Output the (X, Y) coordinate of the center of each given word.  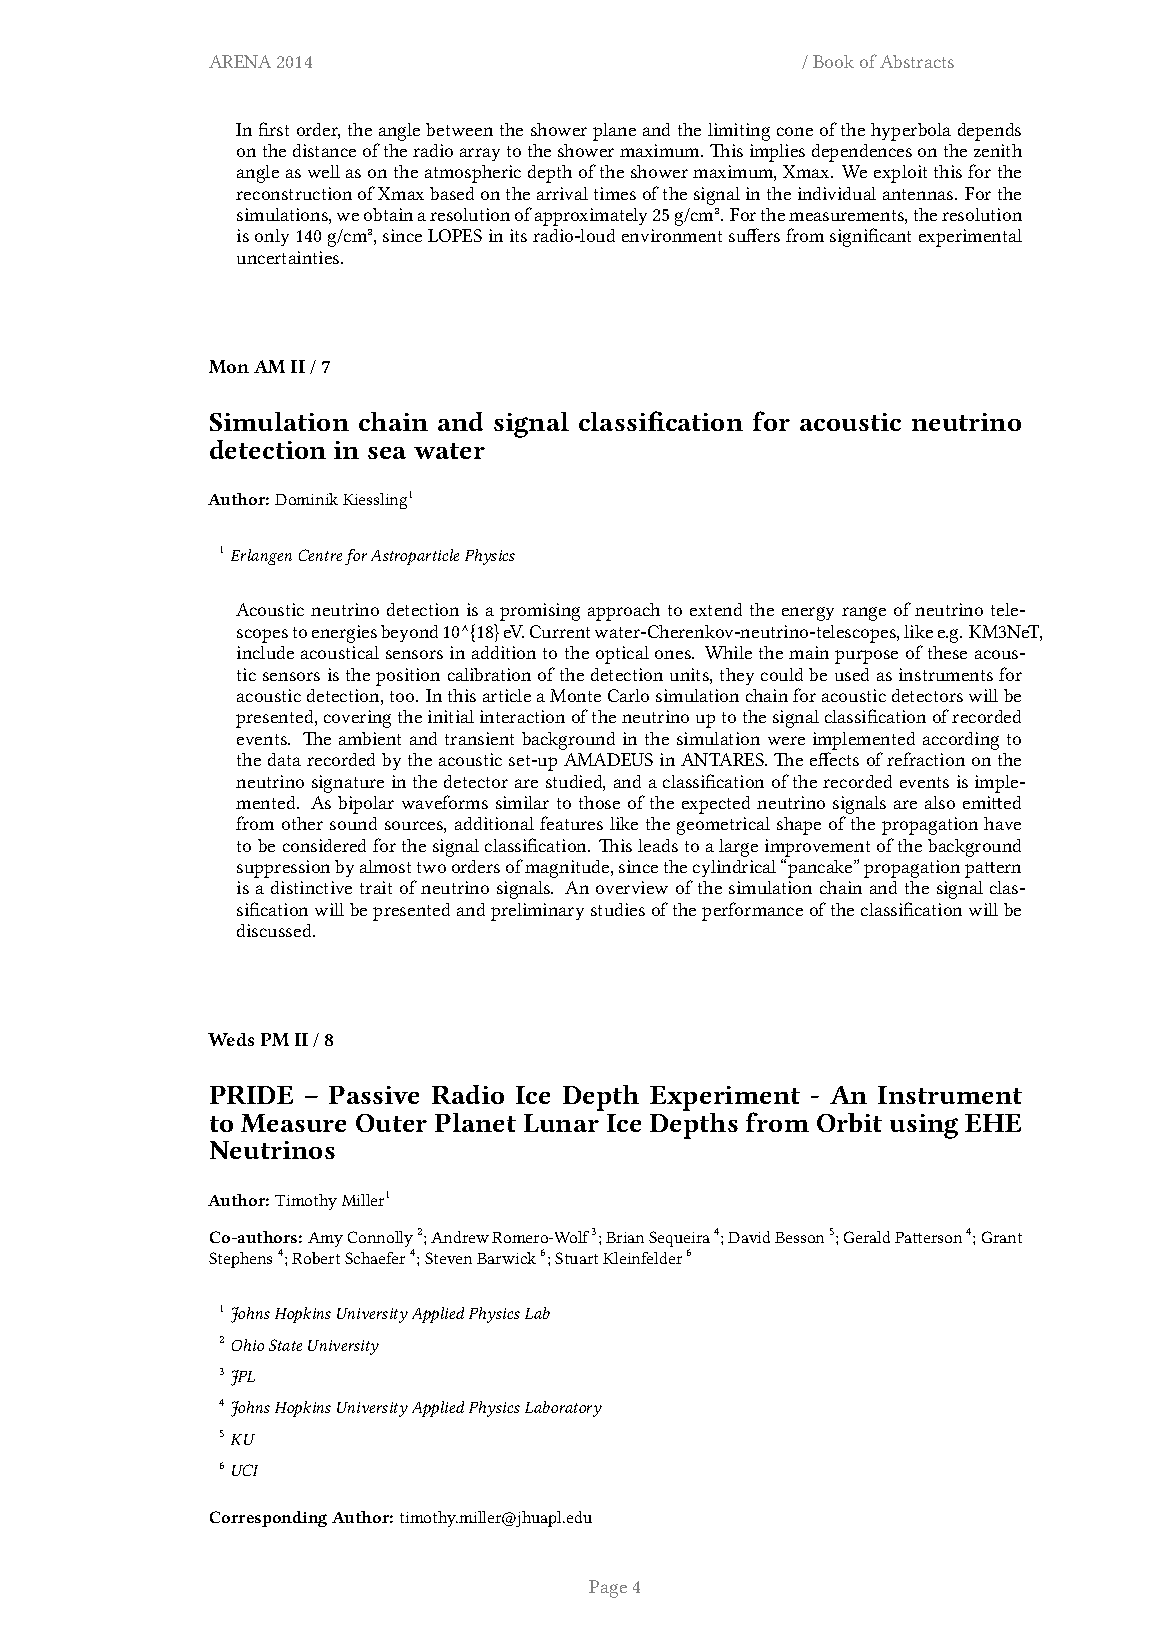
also (940, 802)
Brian (625, 1237)
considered (324, 845)
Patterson (928, 1237)
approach (624, 612)
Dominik (306, 499)
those (599, 802)
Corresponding (268, 1519)
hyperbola (911, 132)
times (615, 193)
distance (324, 150)
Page (608, 1589)
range (864, 614)
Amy (325, 1239)
